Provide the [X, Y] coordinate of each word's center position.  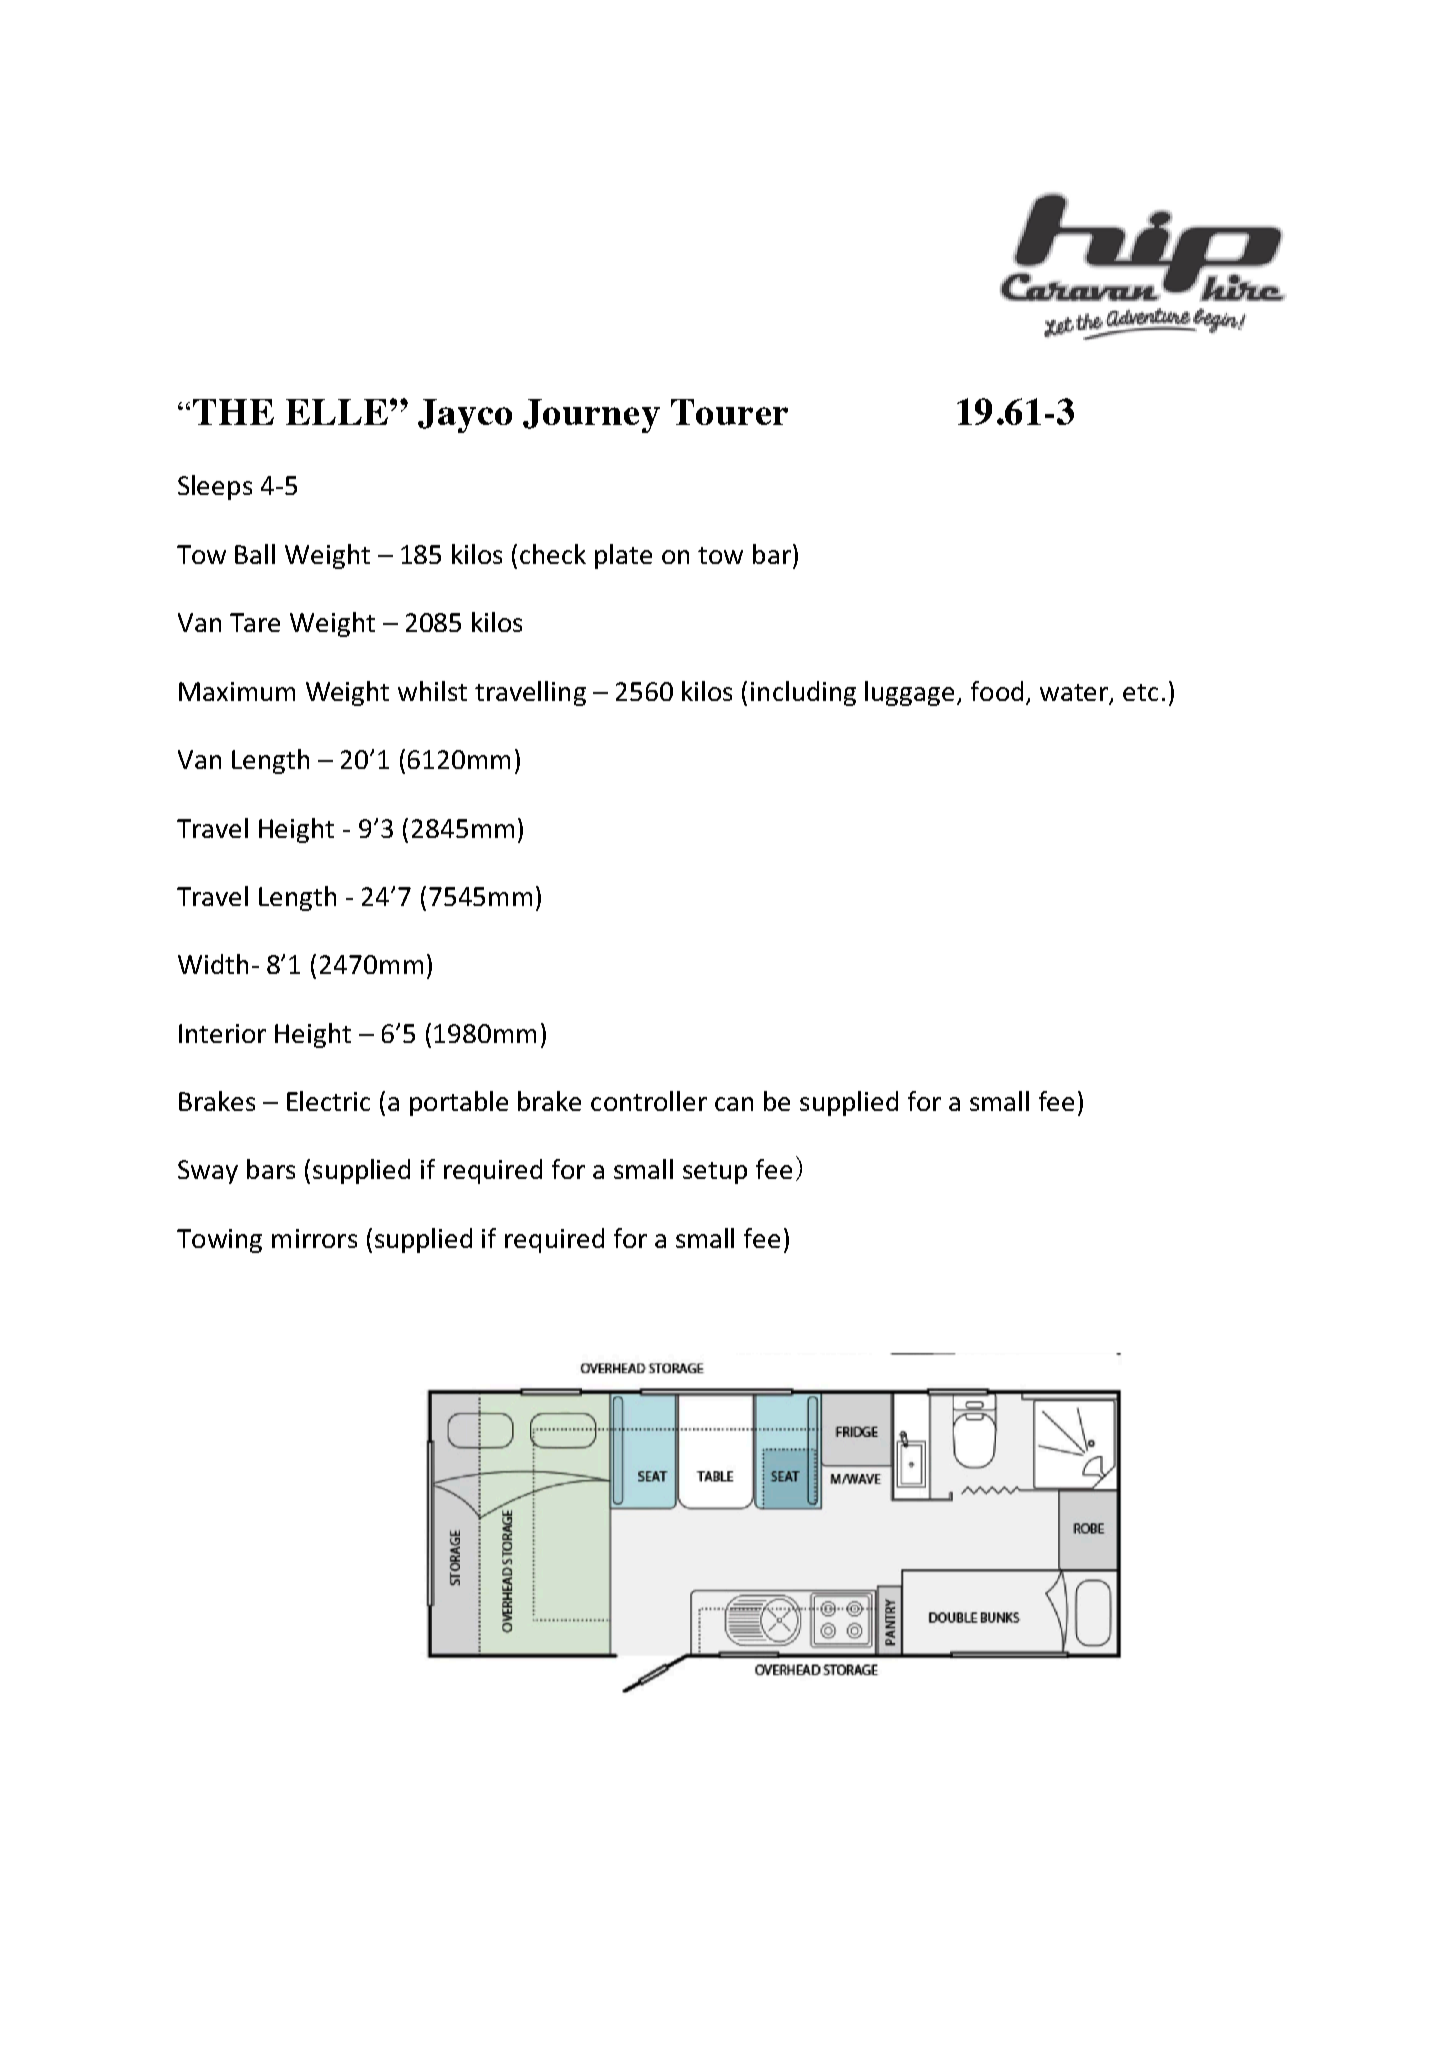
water [1075, 694]
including [803, 693]
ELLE [337, 412]
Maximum [237, 691]
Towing [219, 1241]
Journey [591, 416]
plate [623, 556]
